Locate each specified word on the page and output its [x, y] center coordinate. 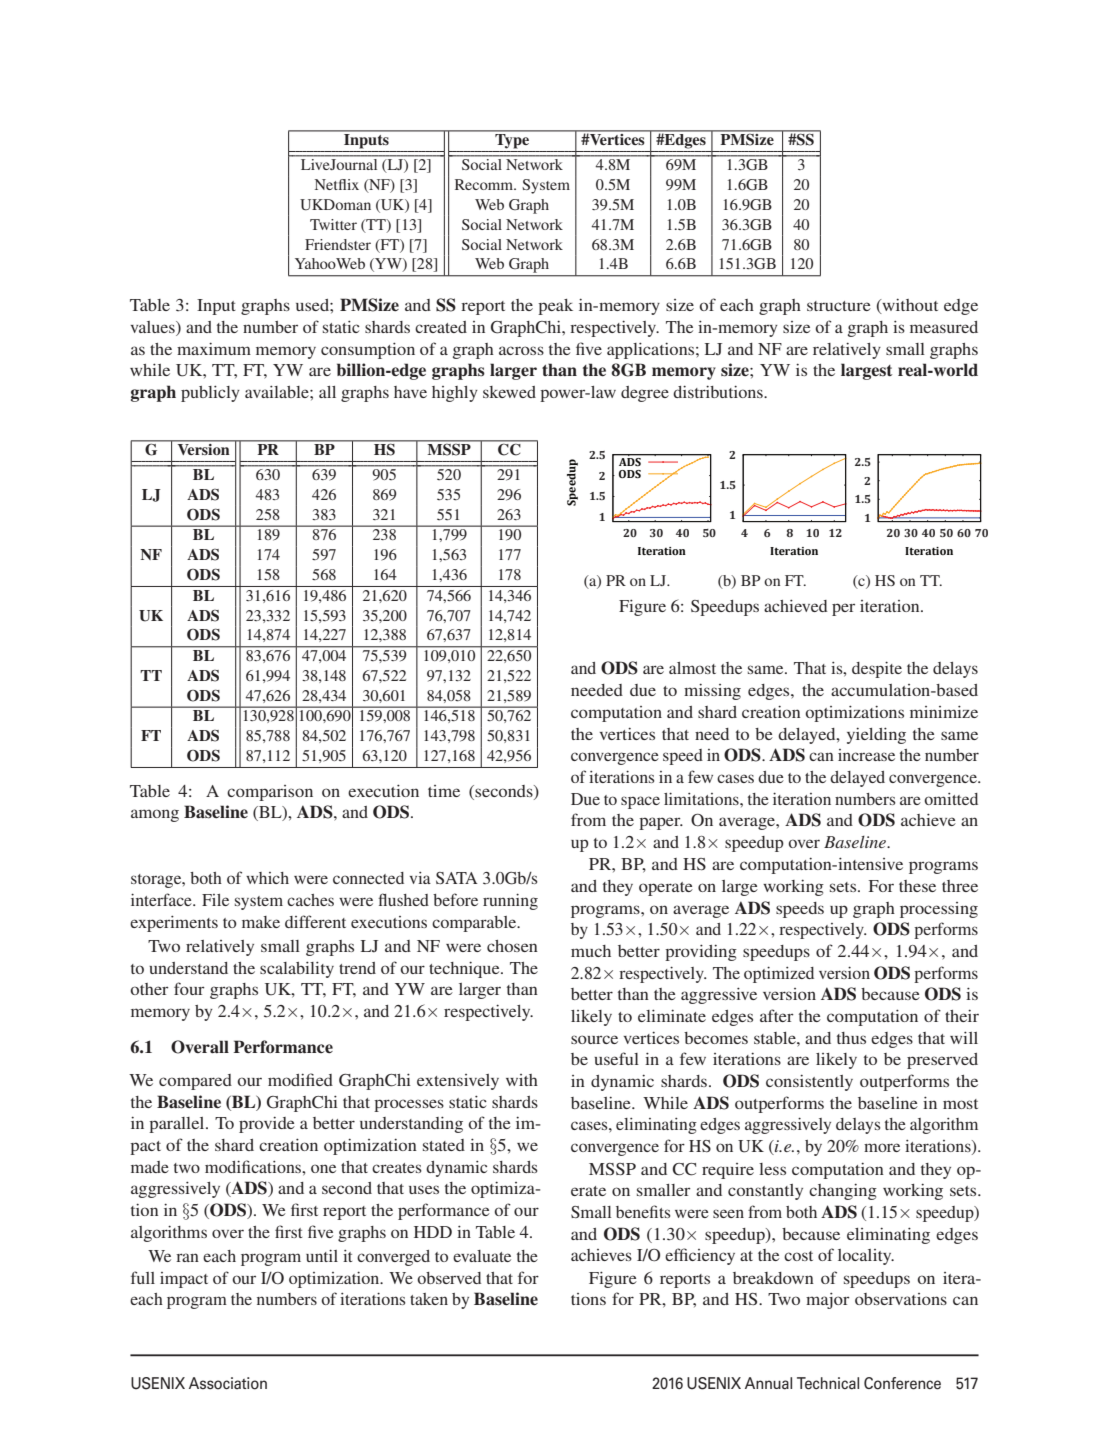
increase [866, 755]
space [640, 802]
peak [555, 307]
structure [839, 306]
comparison [270, 793]
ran [187, 1257]
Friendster [338, 244]
